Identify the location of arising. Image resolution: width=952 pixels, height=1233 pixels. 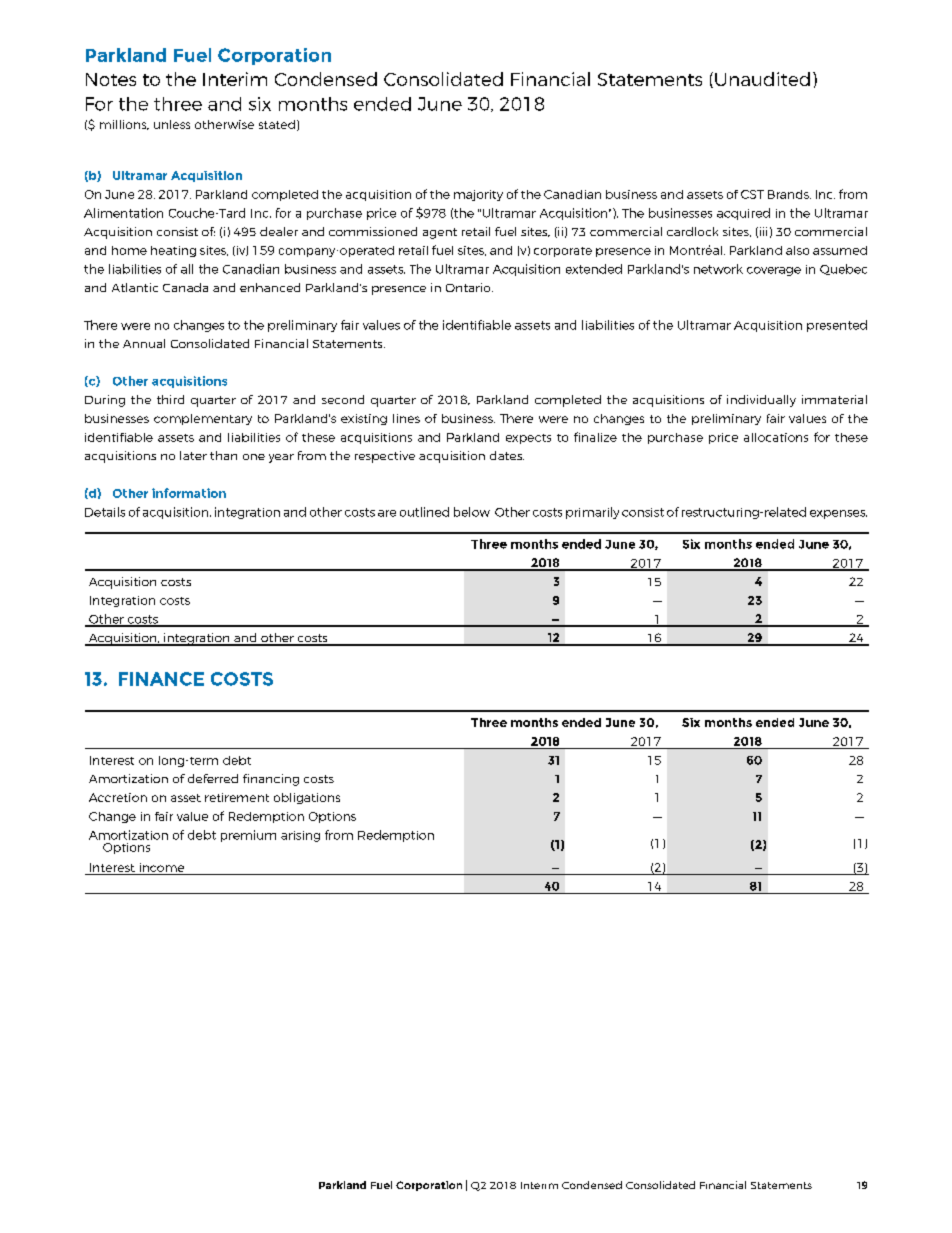
(300, 836).
